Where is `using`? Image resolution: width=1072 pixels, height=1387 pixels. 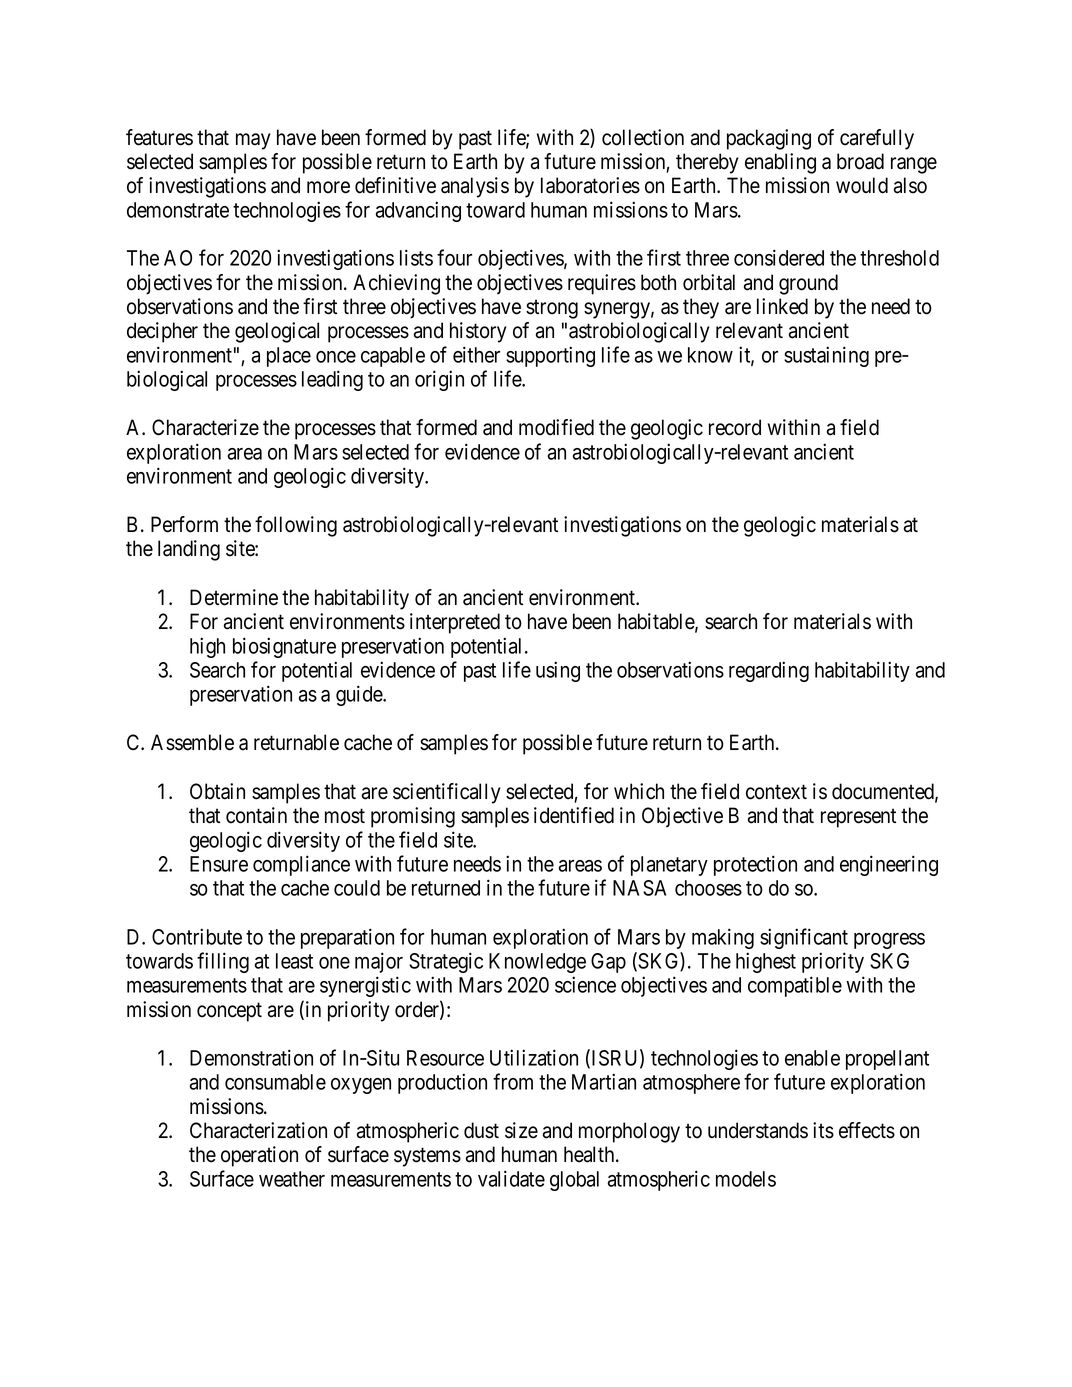
using is located at coordinates (558, 671).
